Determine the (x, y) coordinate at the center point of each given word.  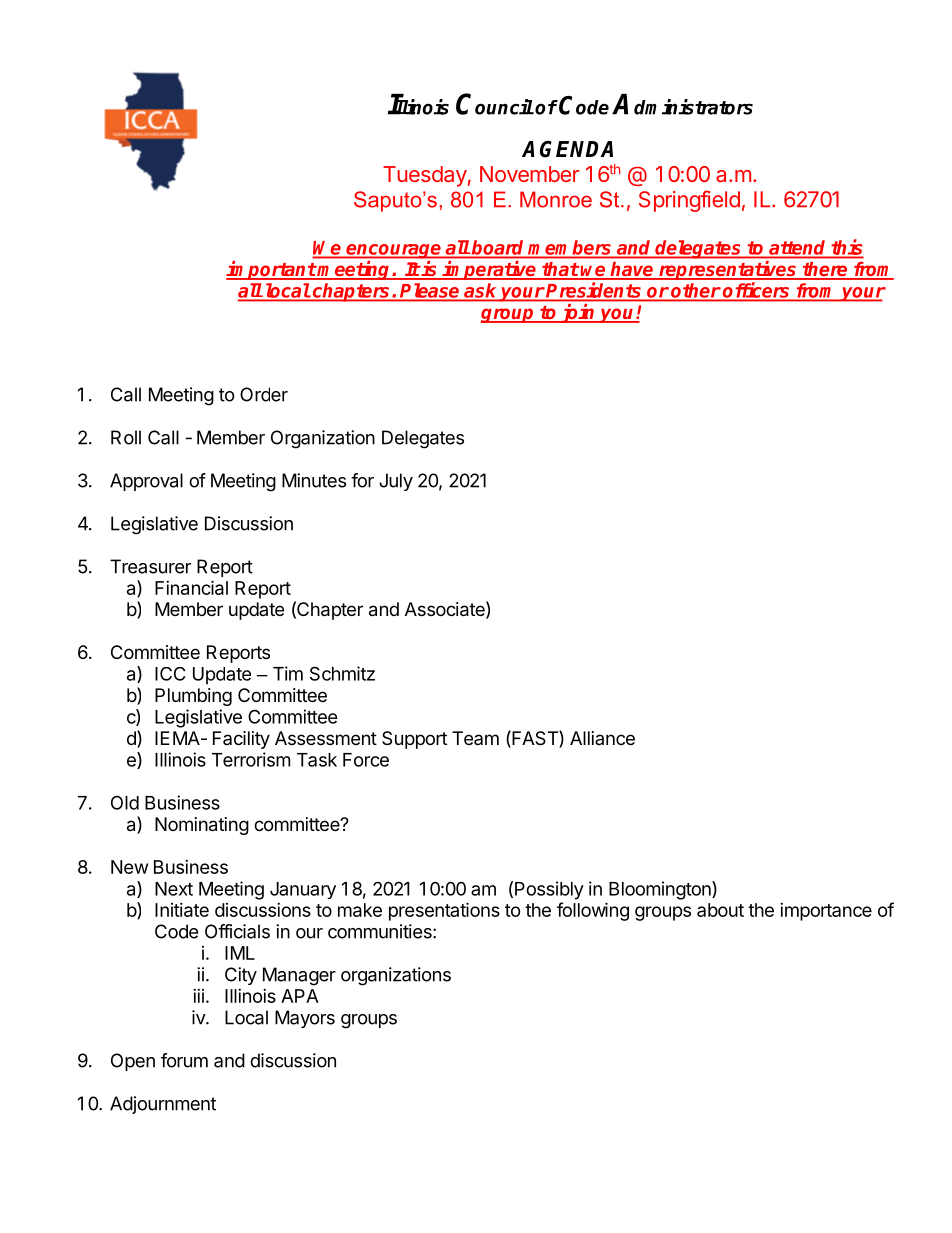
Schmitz (342, 673)
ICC (170, 674)
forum (184, 1060)
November (529, 174)
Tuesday (425, 176)
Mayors (305, 1019)
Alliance (602, 738)
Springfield (689, 201)
